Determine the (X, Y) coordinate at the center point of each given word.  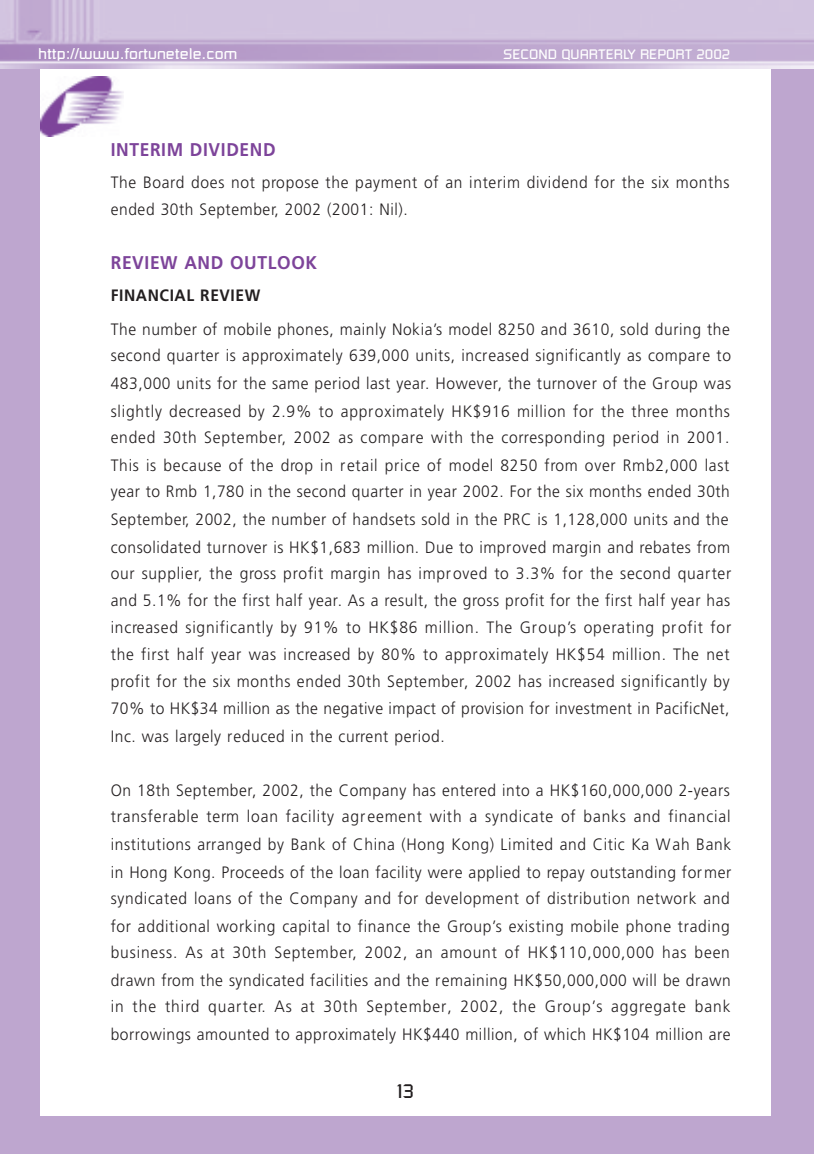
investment (594, 708)
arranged (229, 845)
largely (198, 737)
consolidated (155, 546)
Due (439, 547)
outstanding (633, 873)
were (445, 873)
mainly (363, 330)
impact (412, 710)
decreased (204, 410)
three (650, 410)
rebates (665, 546)
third (182, 1005)
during (677, 330)
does (207, 181)
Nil (388, 208)
